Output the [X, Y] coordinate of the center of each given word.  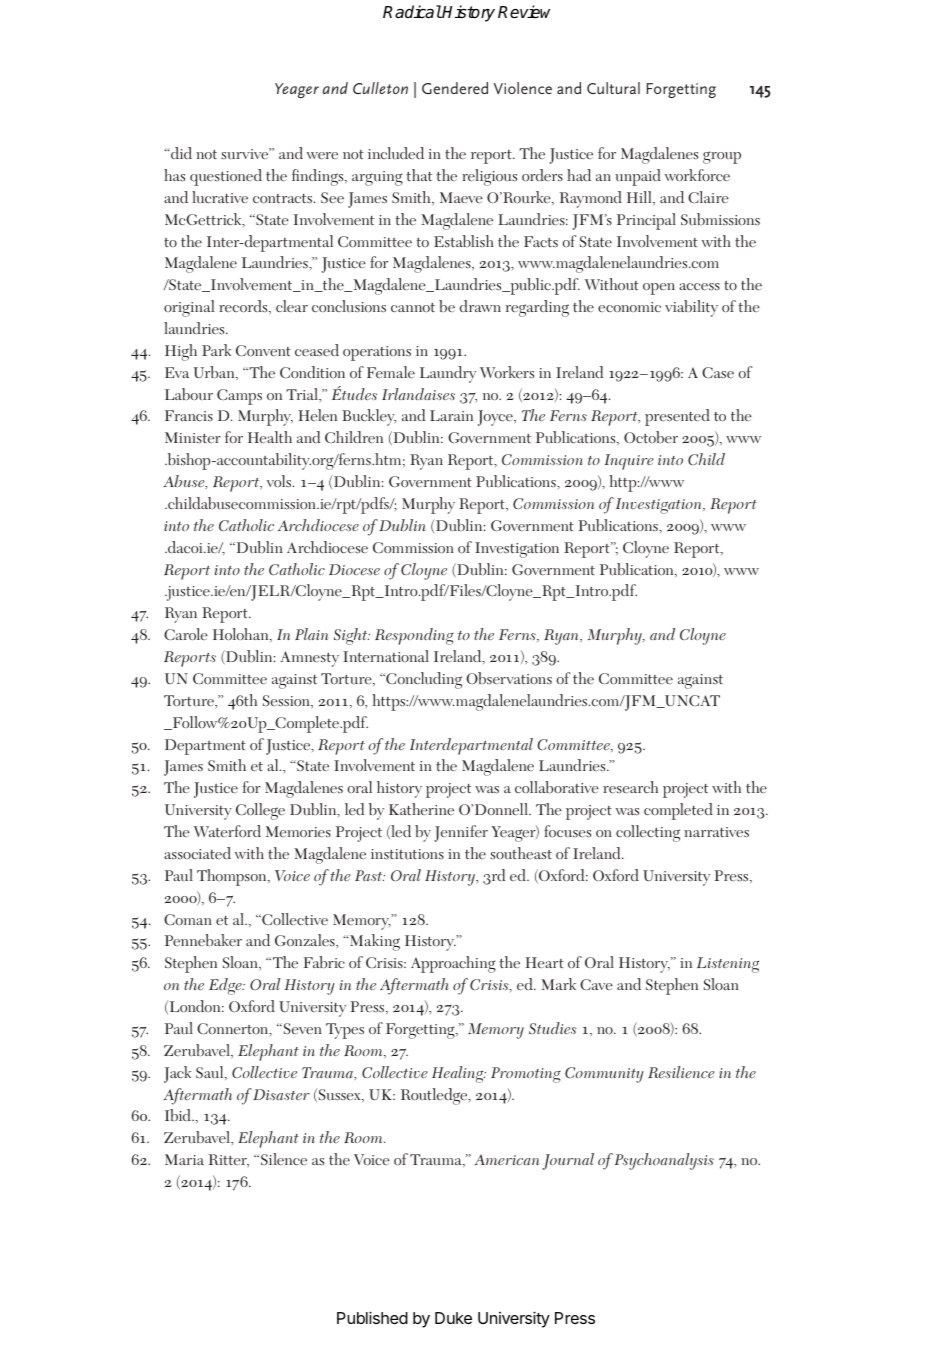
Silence [284, 1159]
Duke [453, 1318]
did [180, 153]
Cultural [613, 88]
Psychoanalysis [664, 1161]
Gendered [455, 88]
